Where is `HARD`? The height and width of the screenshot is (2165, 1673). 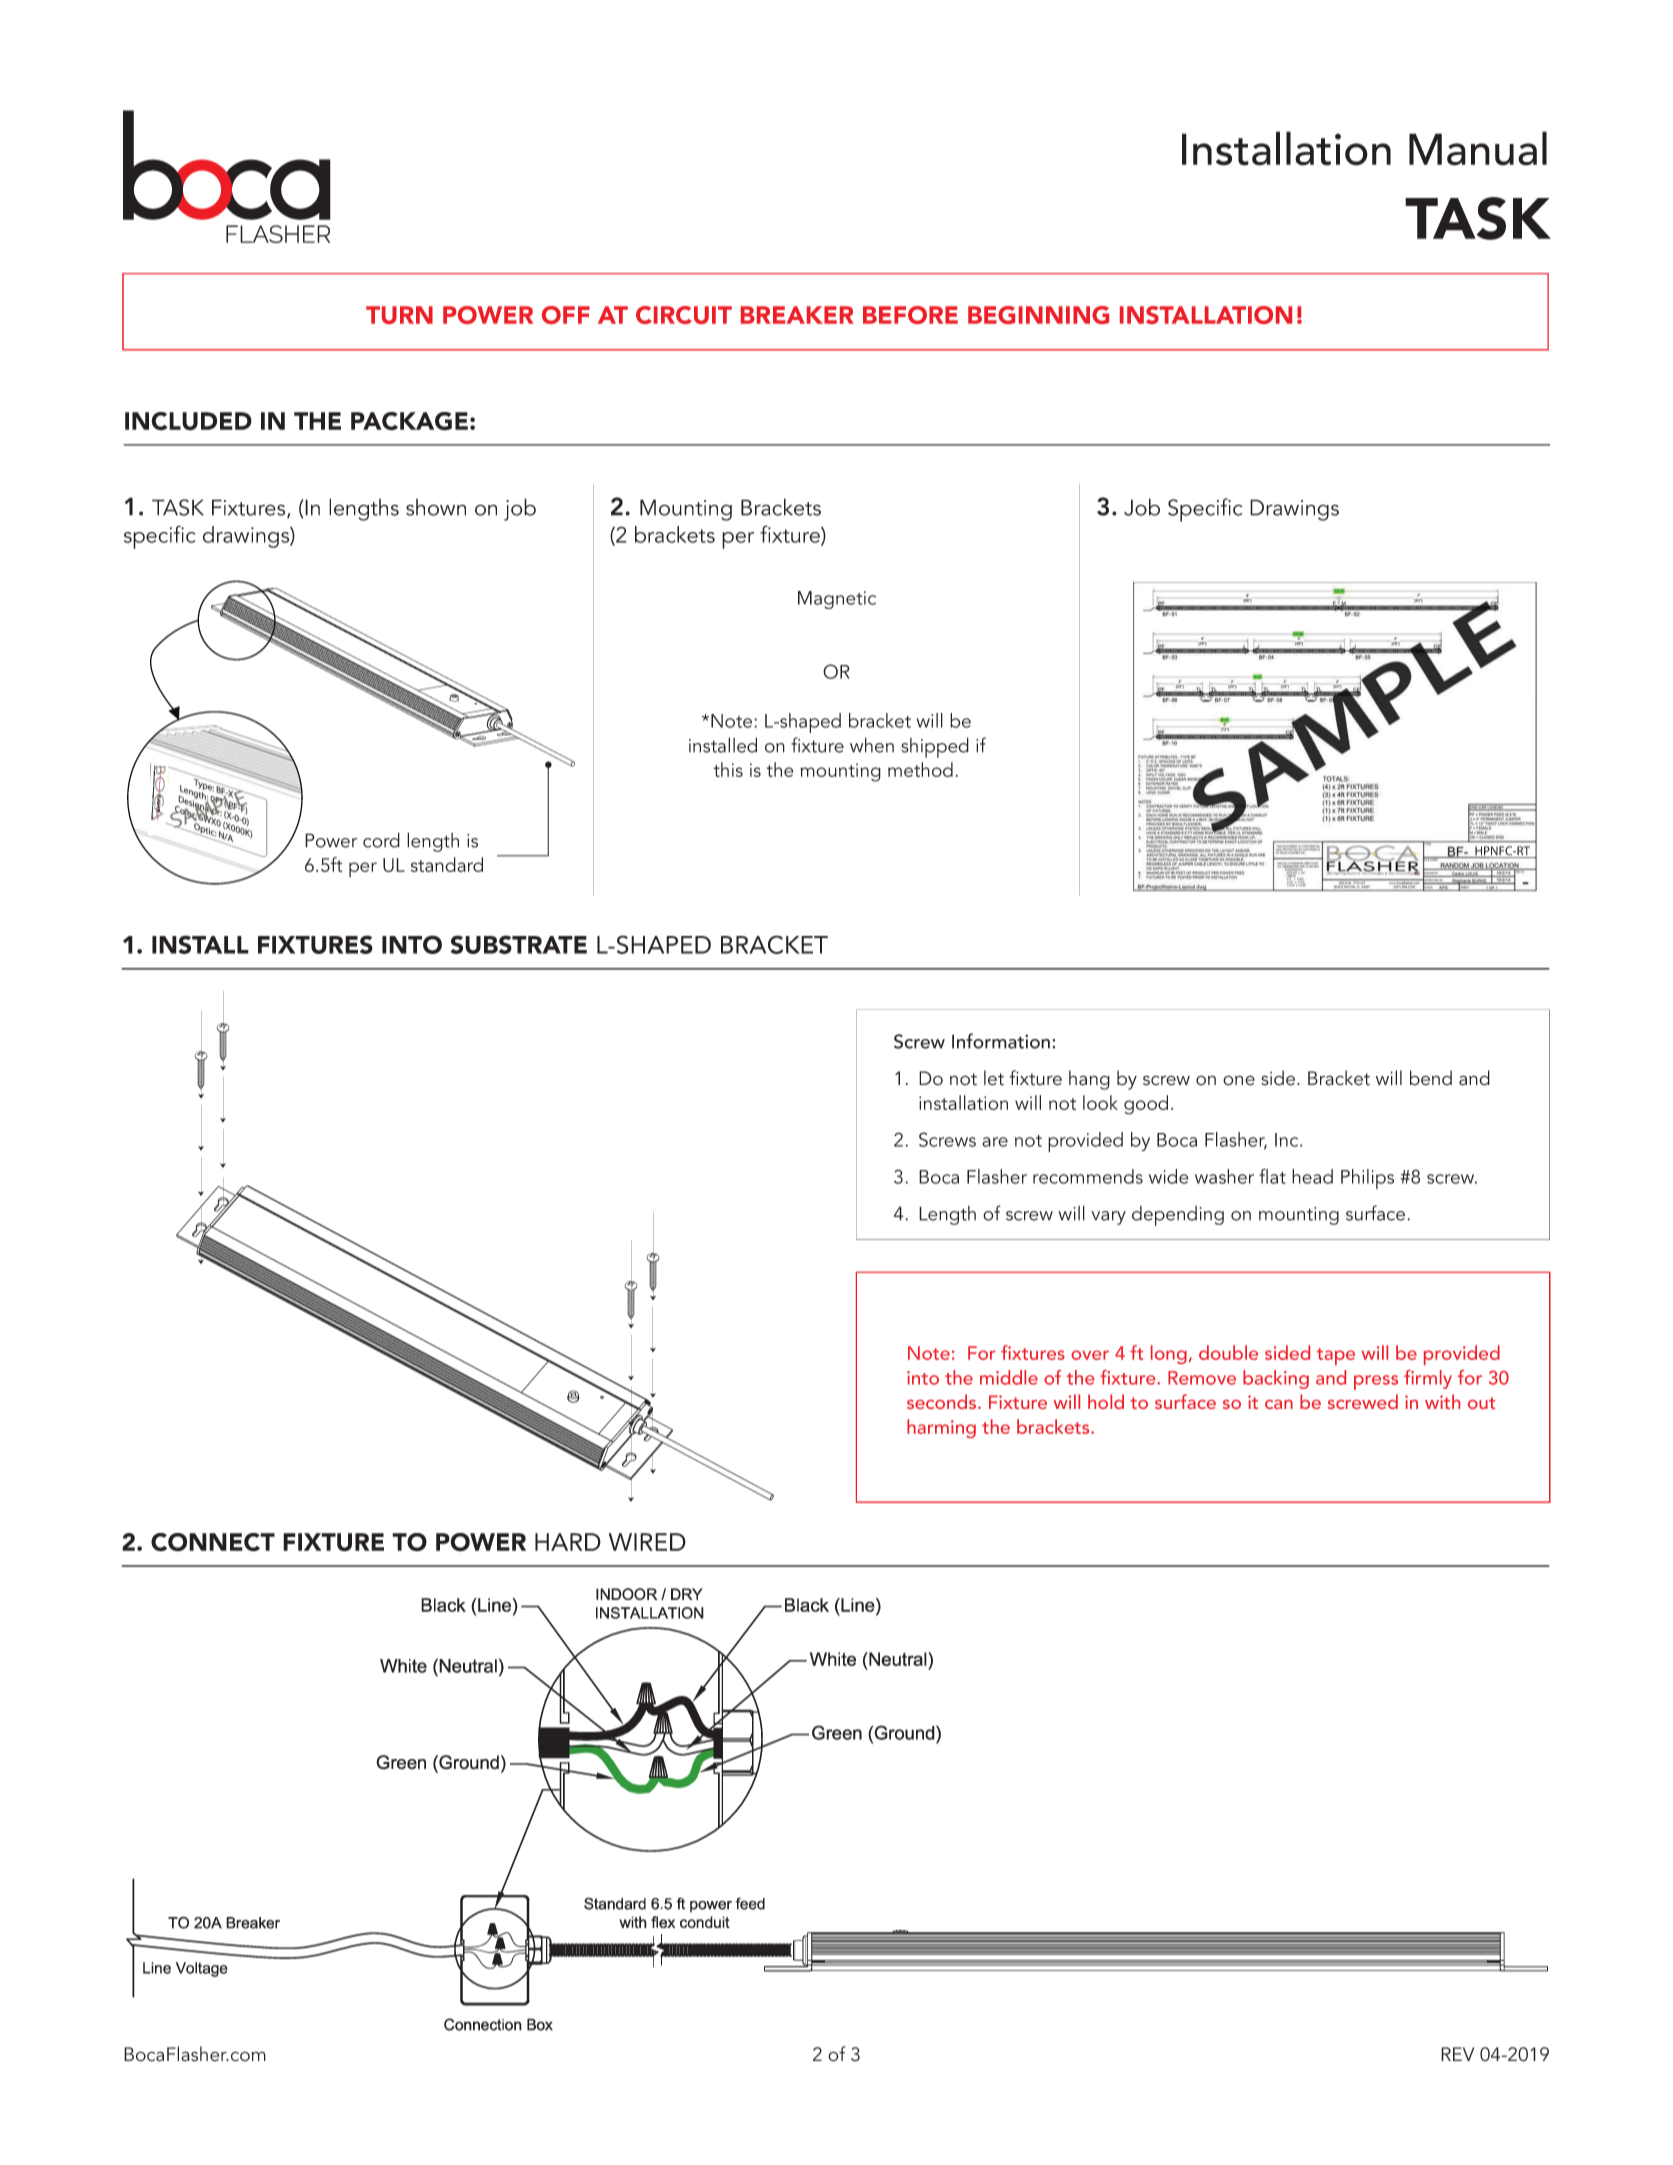
HARD is located at coordinates (568, 1542).
